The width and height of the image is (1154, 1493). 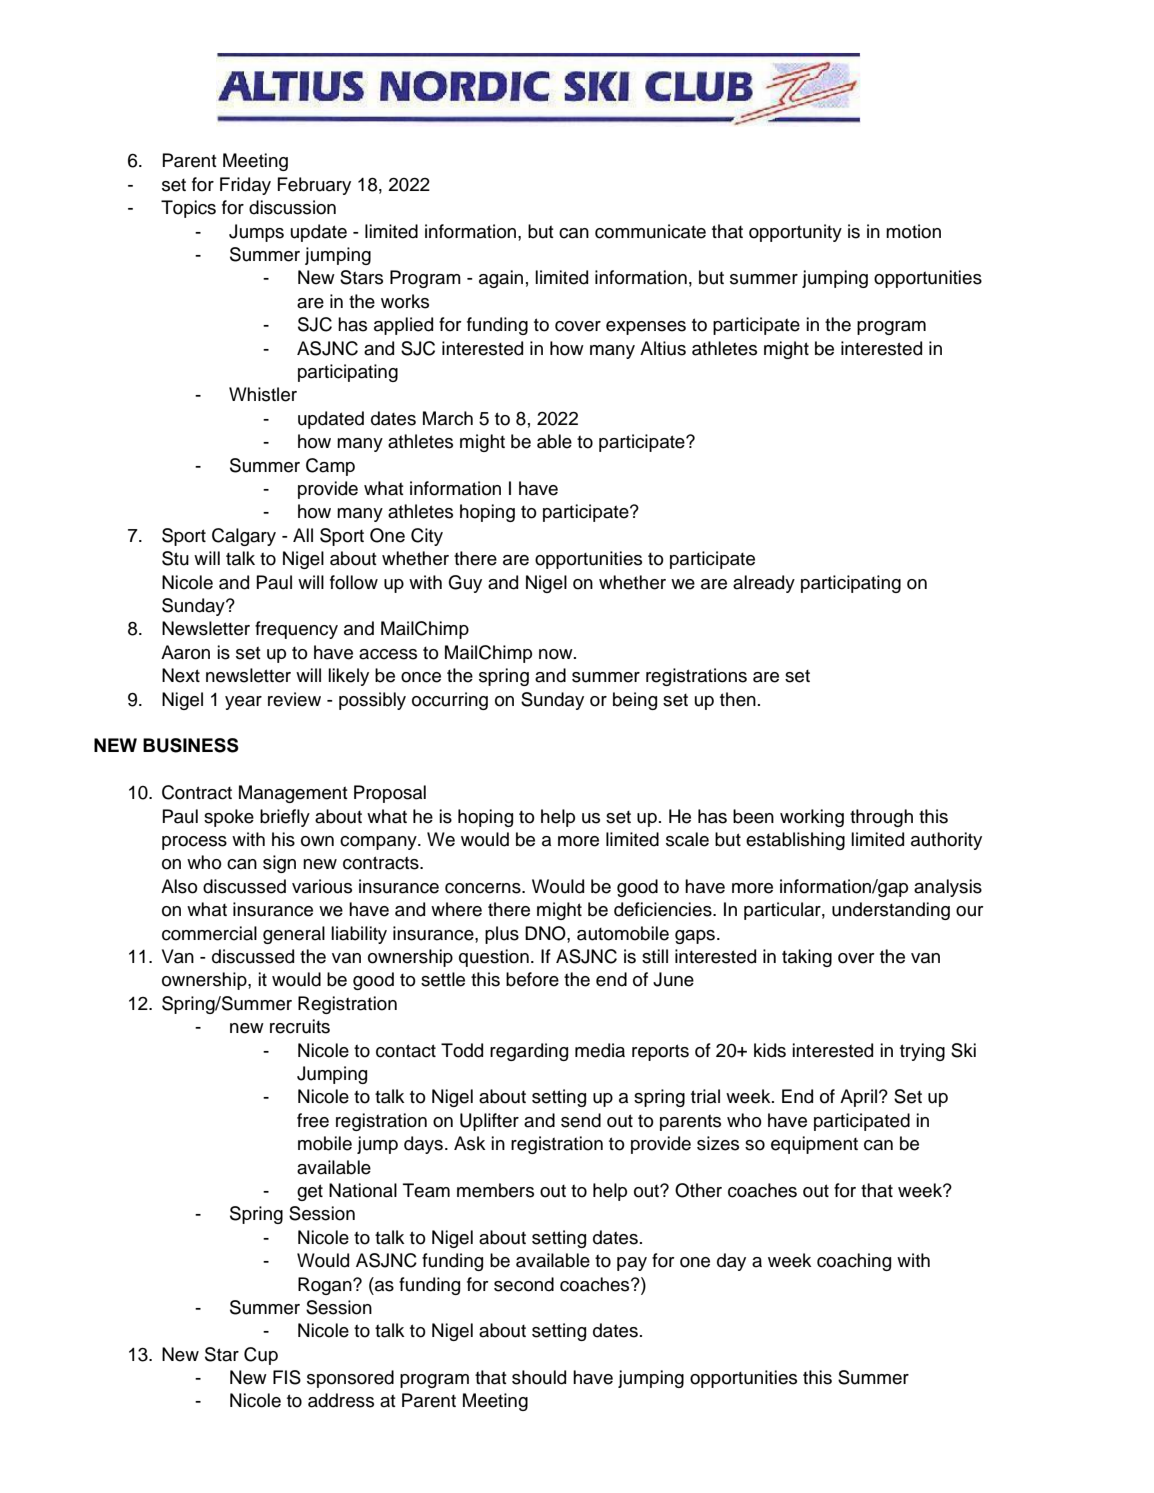 I want to click on motion, so click(x=913, y=231).
